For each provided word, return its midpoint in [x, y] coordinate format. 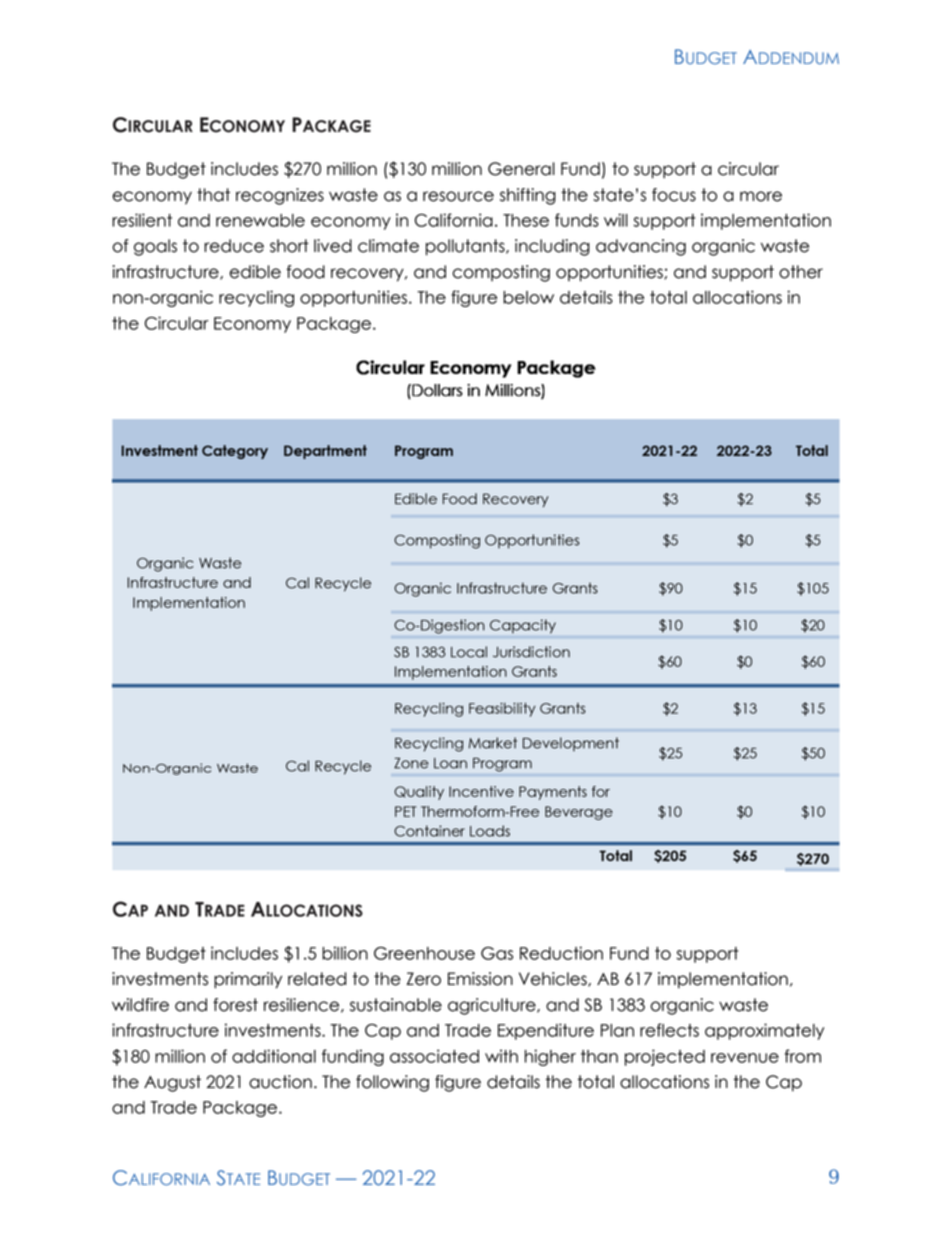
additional [274, 1056]
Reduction [561, 953]
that [213, 195]
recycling [256, 298]
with [501, 1056]
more [761, 196]
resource [458, 196]
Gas [497, 953]
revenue [745, 1058]
